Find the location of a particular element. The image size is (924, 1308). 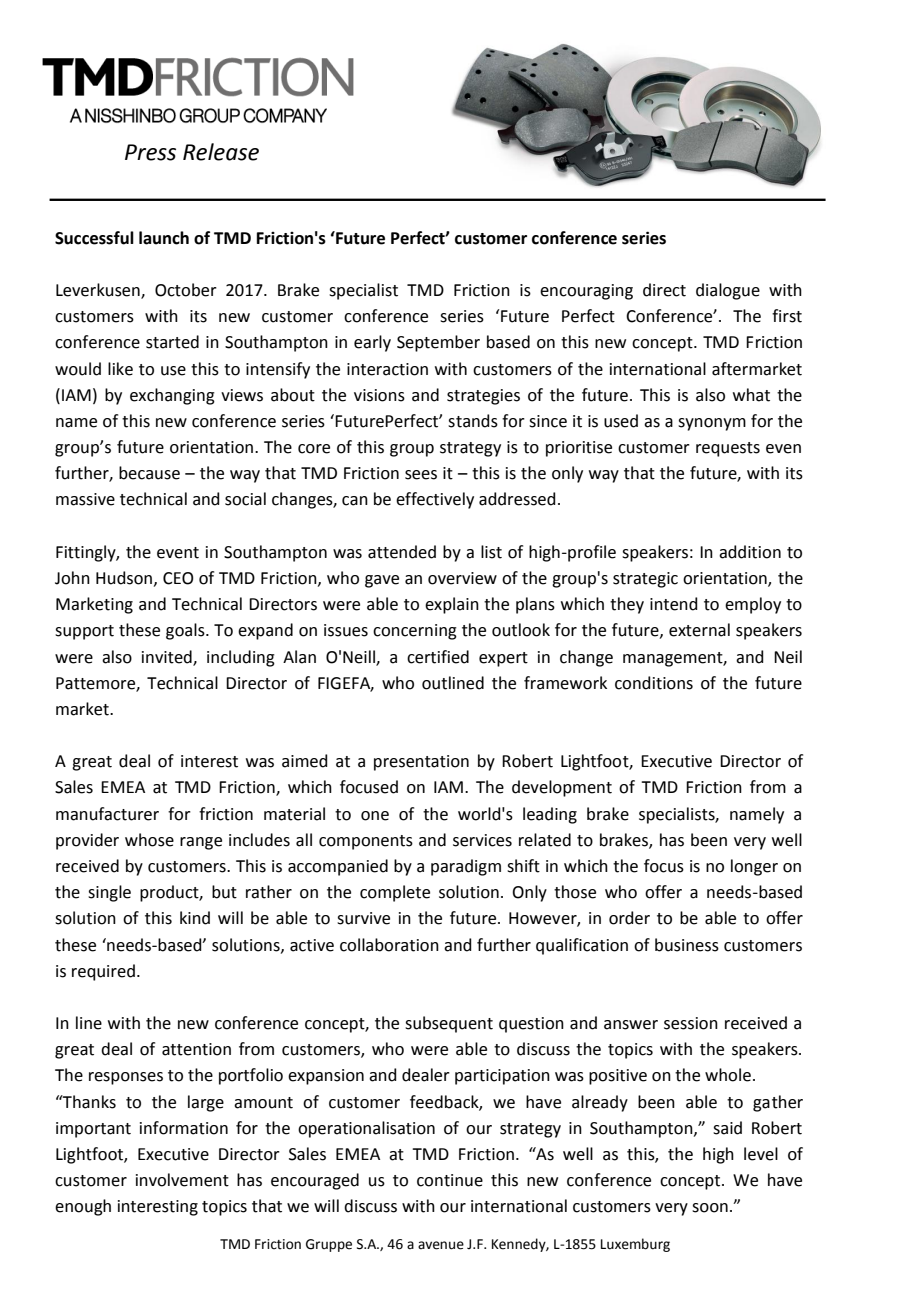

avenue is located at coordinates (441, 1245).
